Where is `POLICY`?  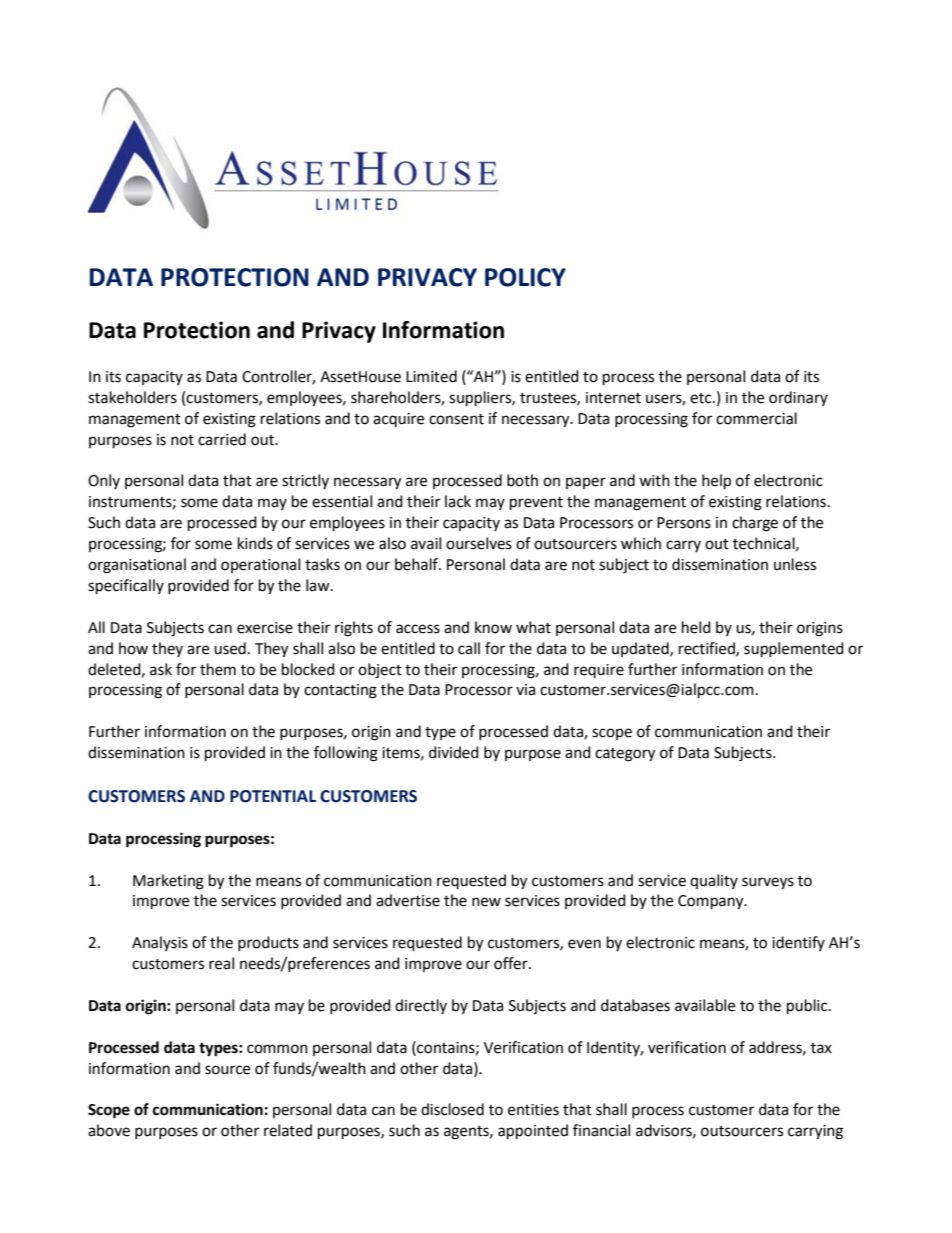
POLICY is located at coordinates (525, 277).
